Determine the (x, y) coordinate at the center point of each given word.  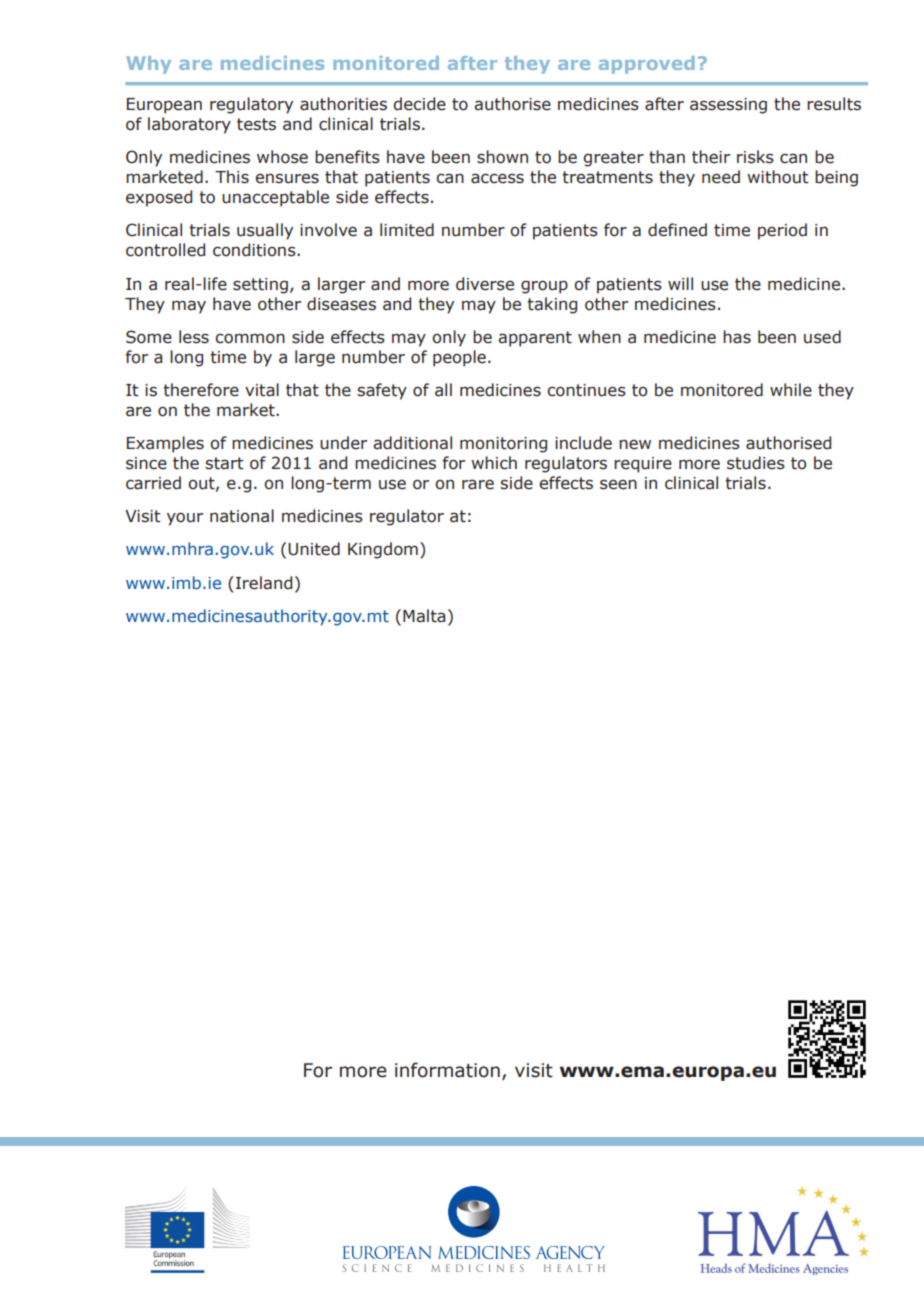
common (250, 338)
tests (256, 124)
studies (756, 463)
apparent (535, 339)
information (447, 1070)
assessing (728, 106)
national (242, 516)
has (737, 337)
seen (618, 484)
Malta (424, 616)
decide (419, 104)
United (314, 549)
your (185, 519)
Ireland (264, 583)
